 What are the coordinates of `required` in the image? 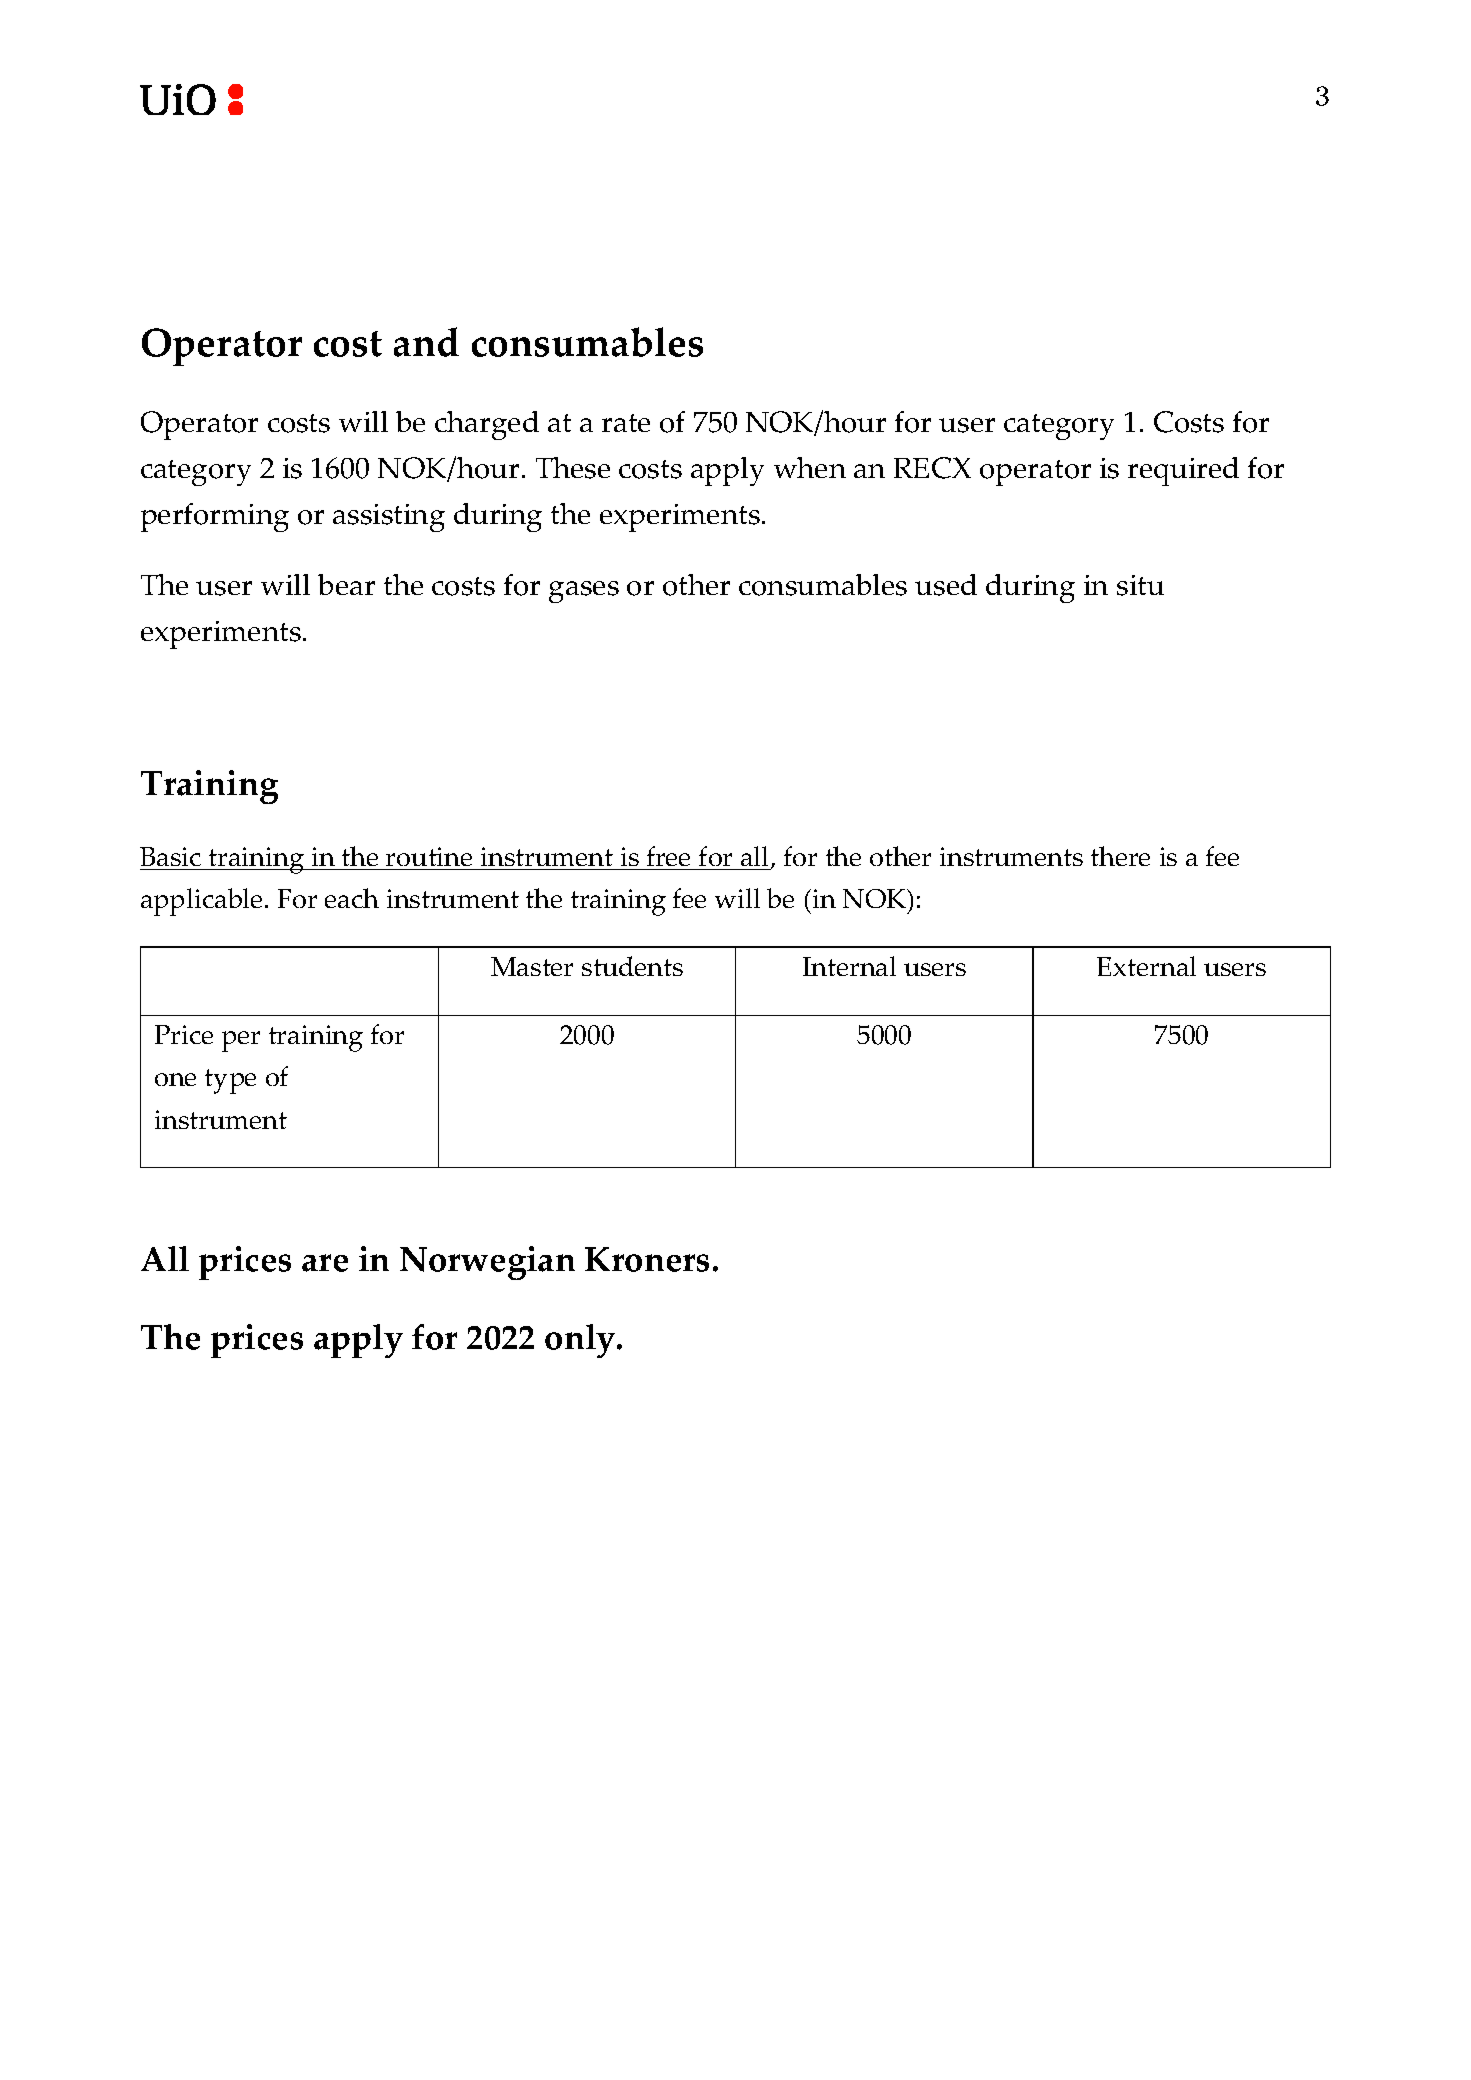 It's located at (1183, 471).
